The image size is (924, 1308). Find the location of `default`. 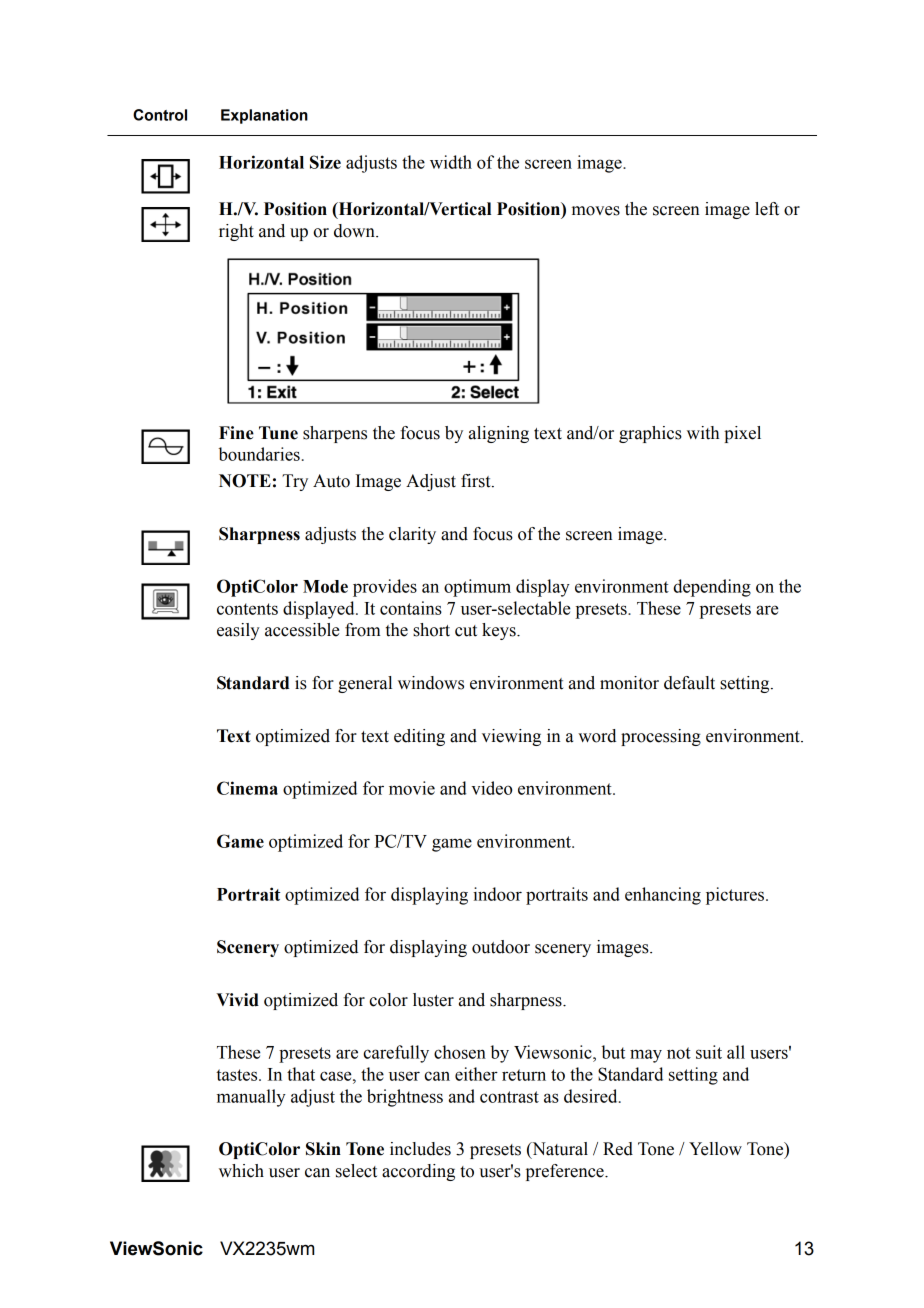

default is located at coordinates (689, 683).
